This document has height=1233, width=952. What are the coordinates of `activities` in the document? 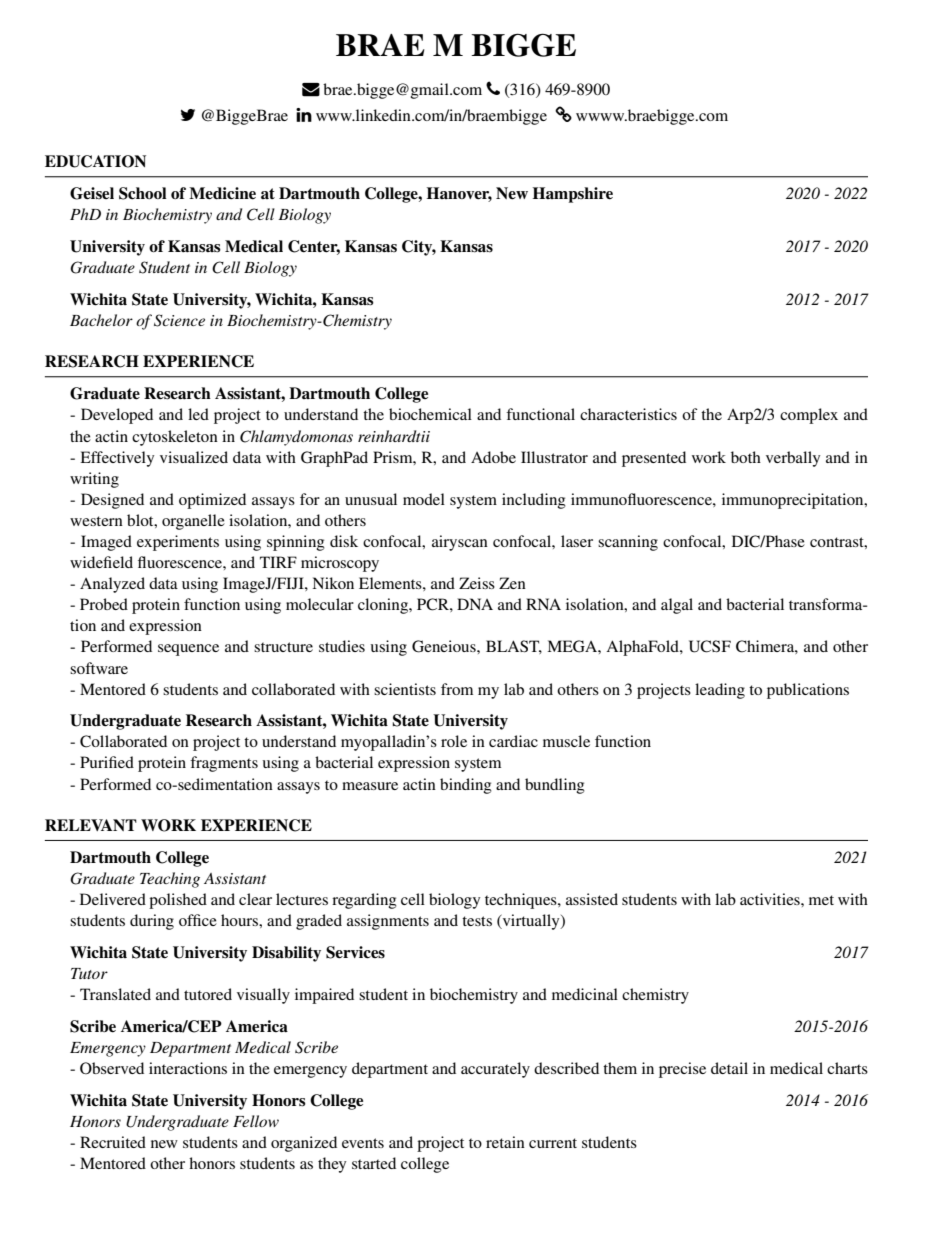 It's located at (771, 899).
